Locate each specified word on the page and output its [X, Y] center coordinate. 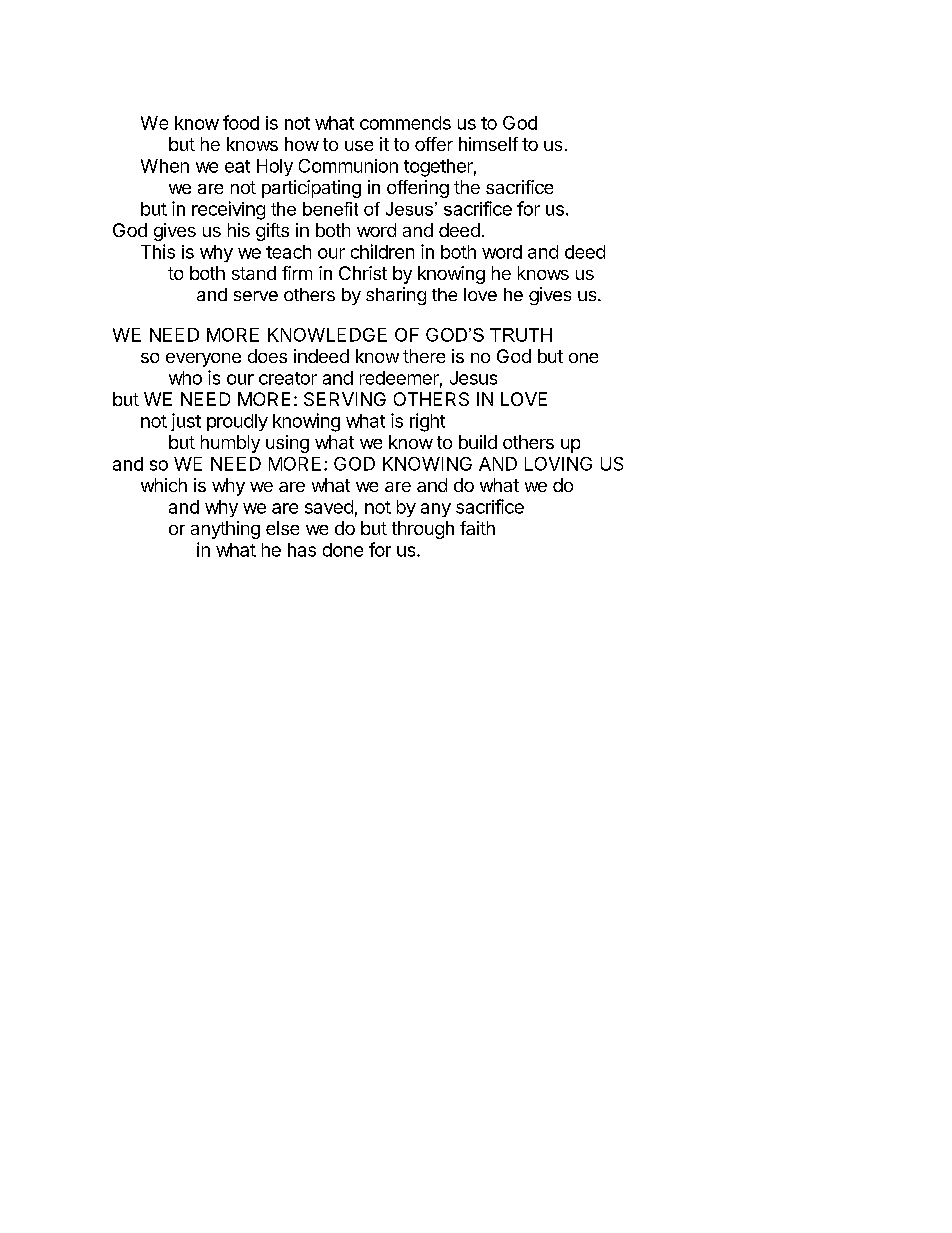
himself [488, 144]
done [343, 550]
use [359, 146]
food [241, 122]
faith [477, 528]
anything [225, 530]
